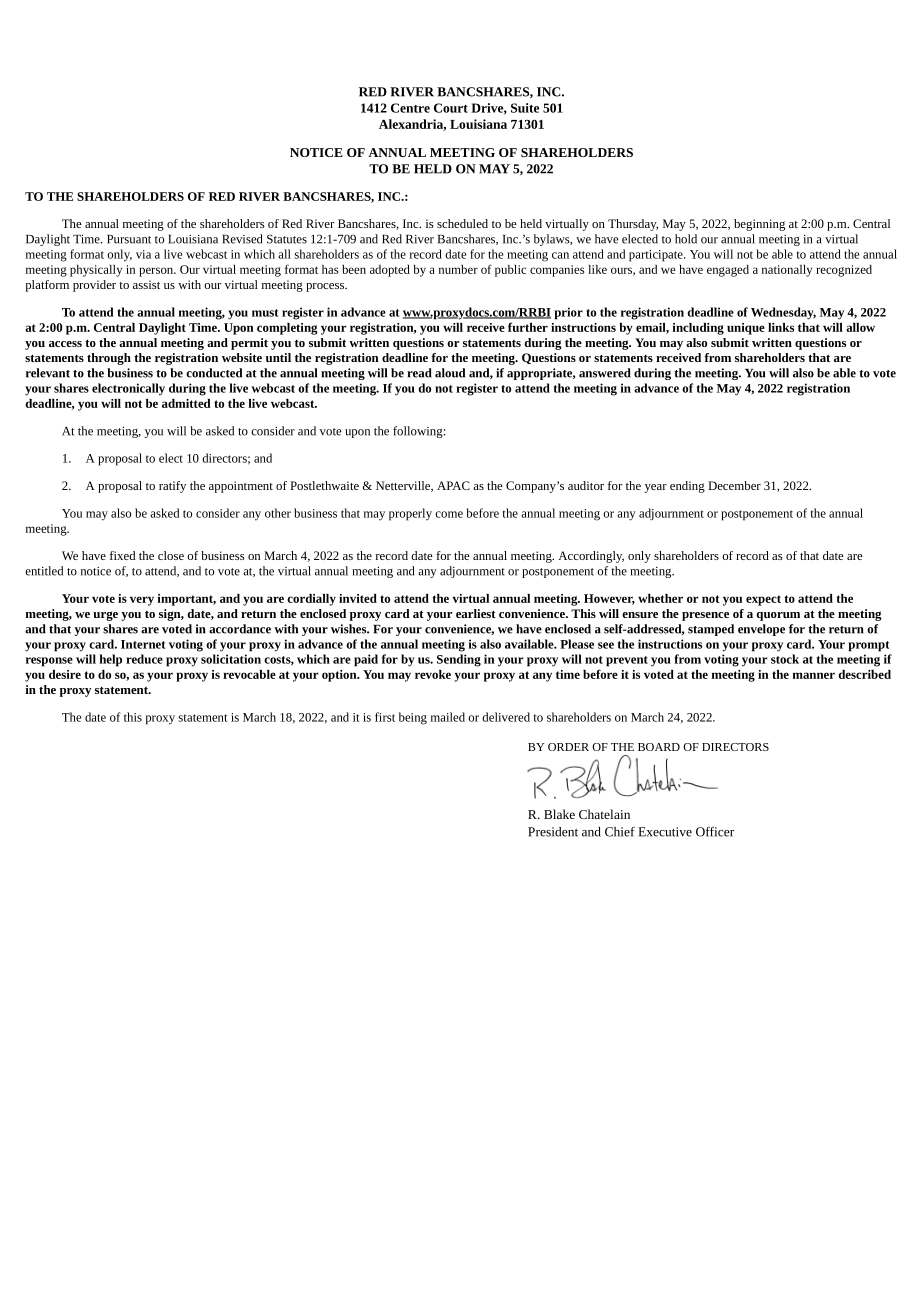 The width and height of the page is (924, 1308). I want to click on Court, so click(451, 108).
